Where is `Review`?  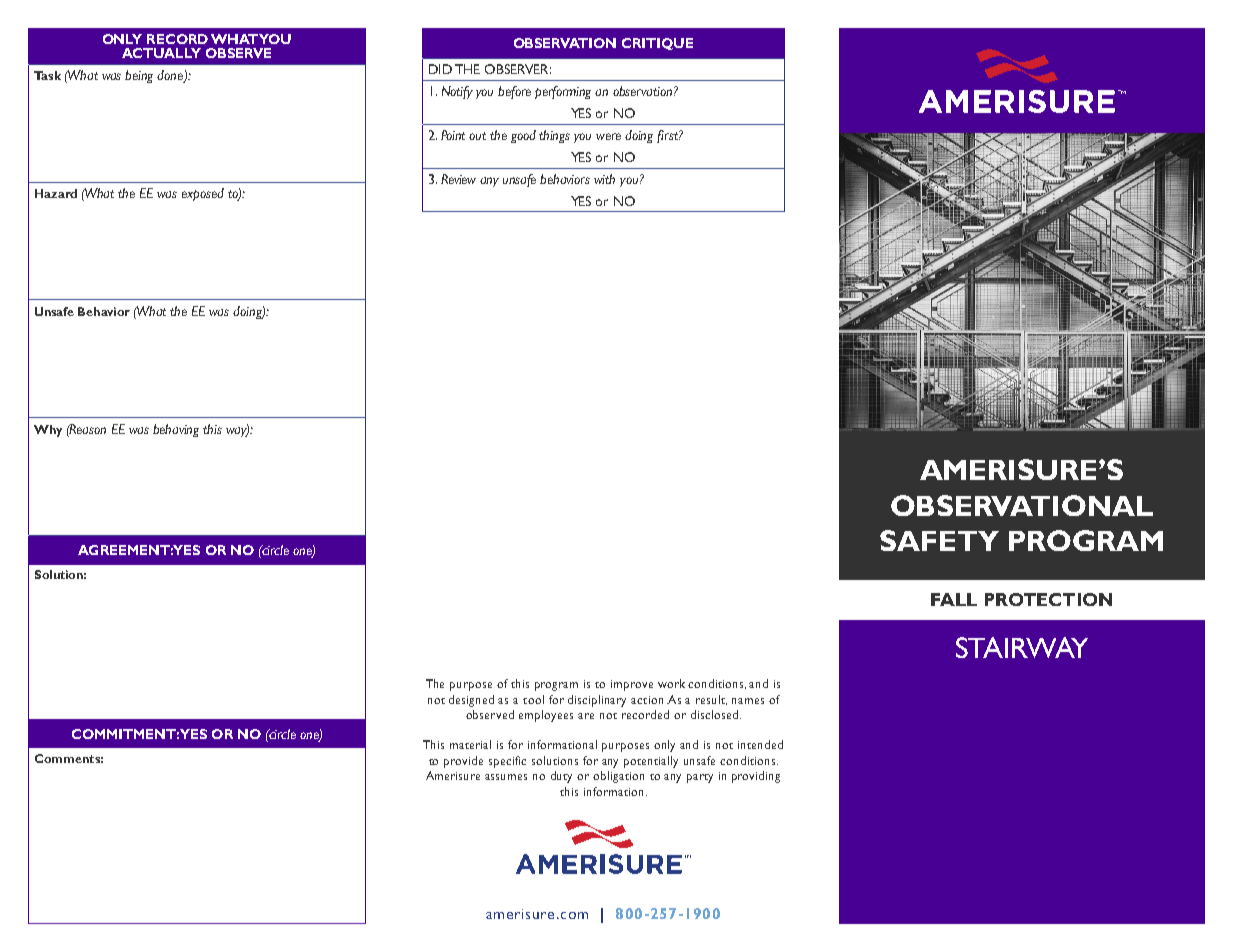 Review is located at coordinates (458, 179).
